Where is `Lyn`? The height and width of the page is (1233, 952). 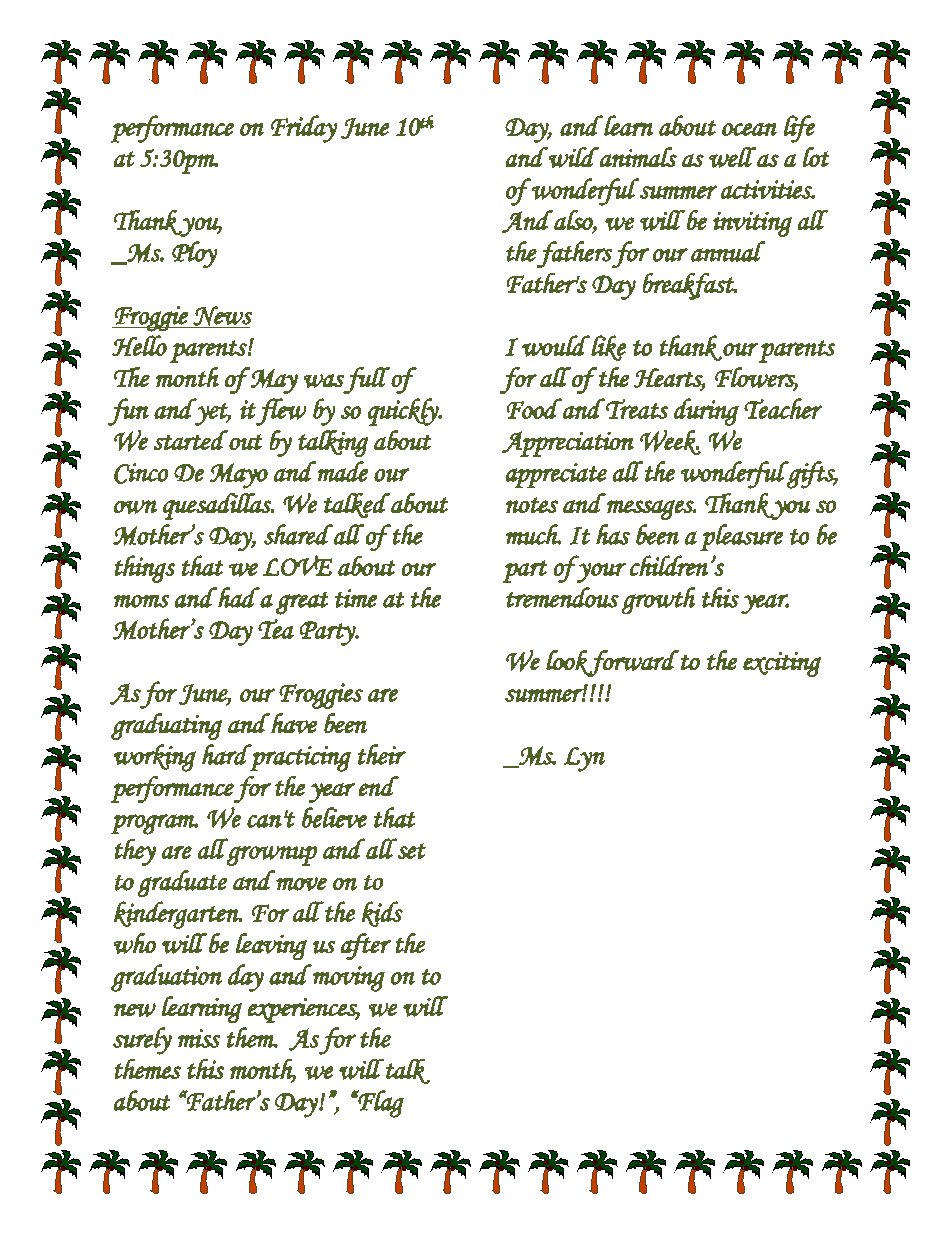
Lyn is located at coordinates (584, 759).
